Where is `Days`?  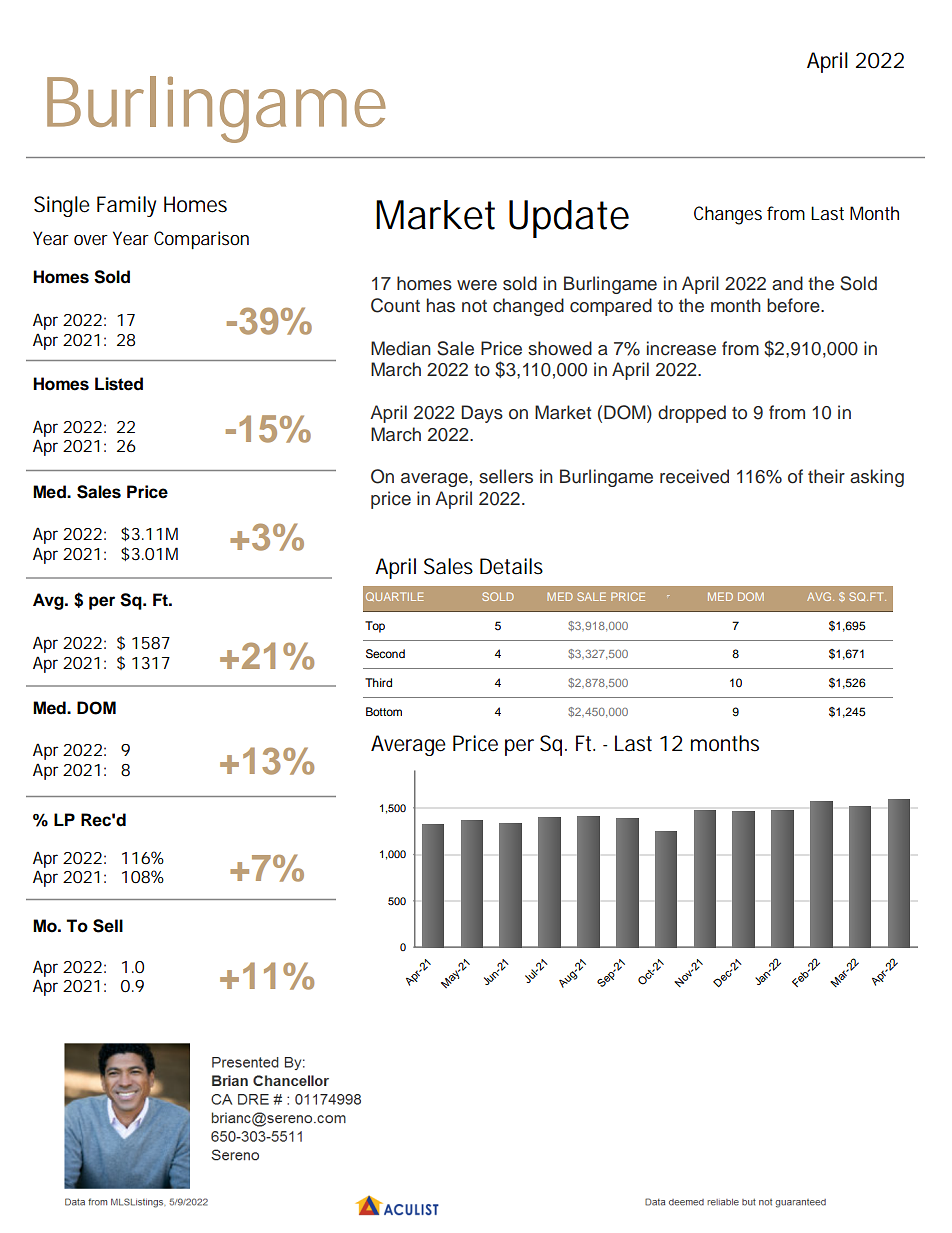 Days is located at coordinates (482, 414).
